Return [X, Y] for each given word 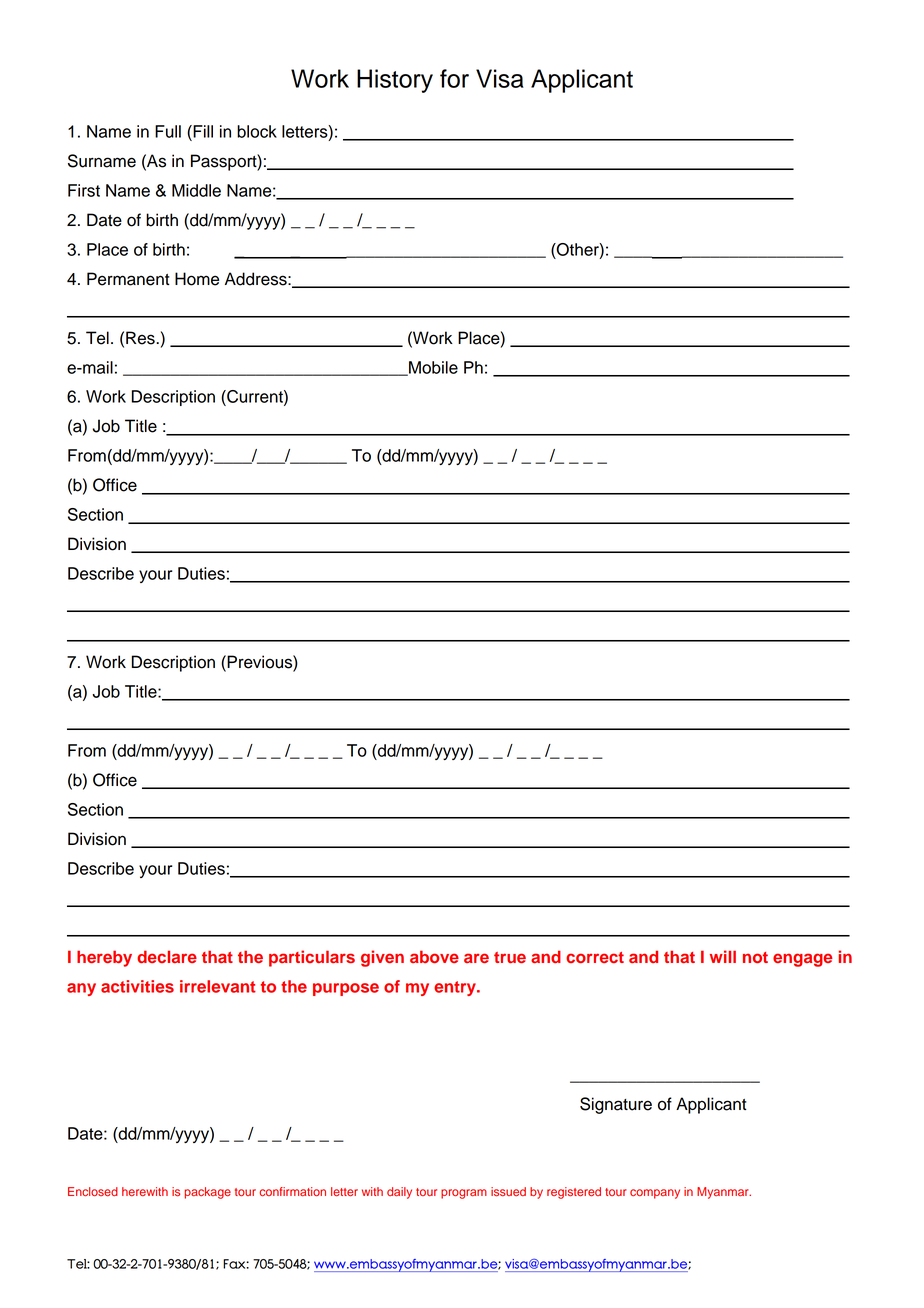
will [723, 956]
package [207, 1193]
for [454, 78]
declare [167, 956]
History [395, 81]
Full [168, 131]
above [434, 956]
